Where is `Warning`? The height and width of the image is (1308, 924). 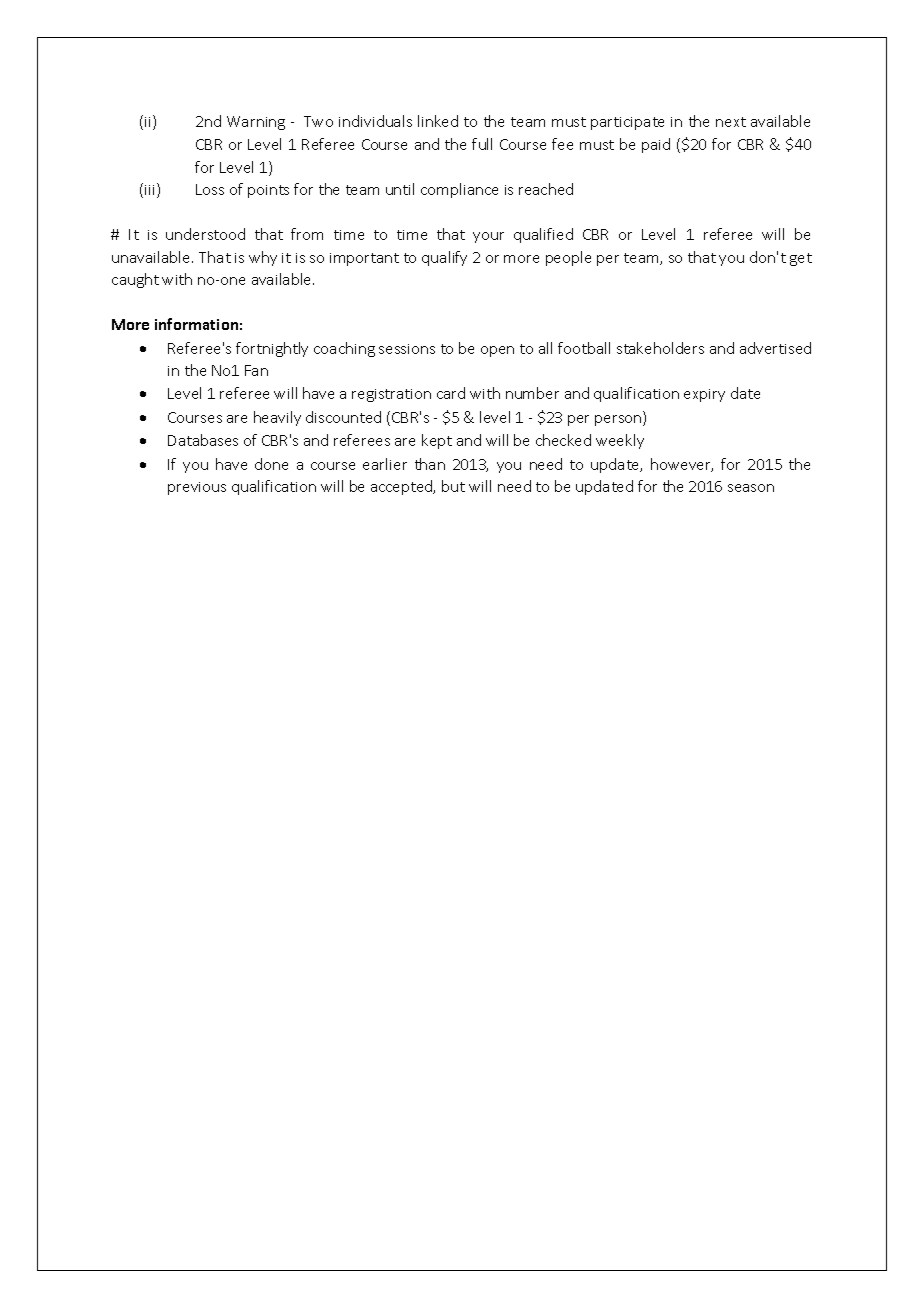
Warning is located at coordinates (256, 123).
